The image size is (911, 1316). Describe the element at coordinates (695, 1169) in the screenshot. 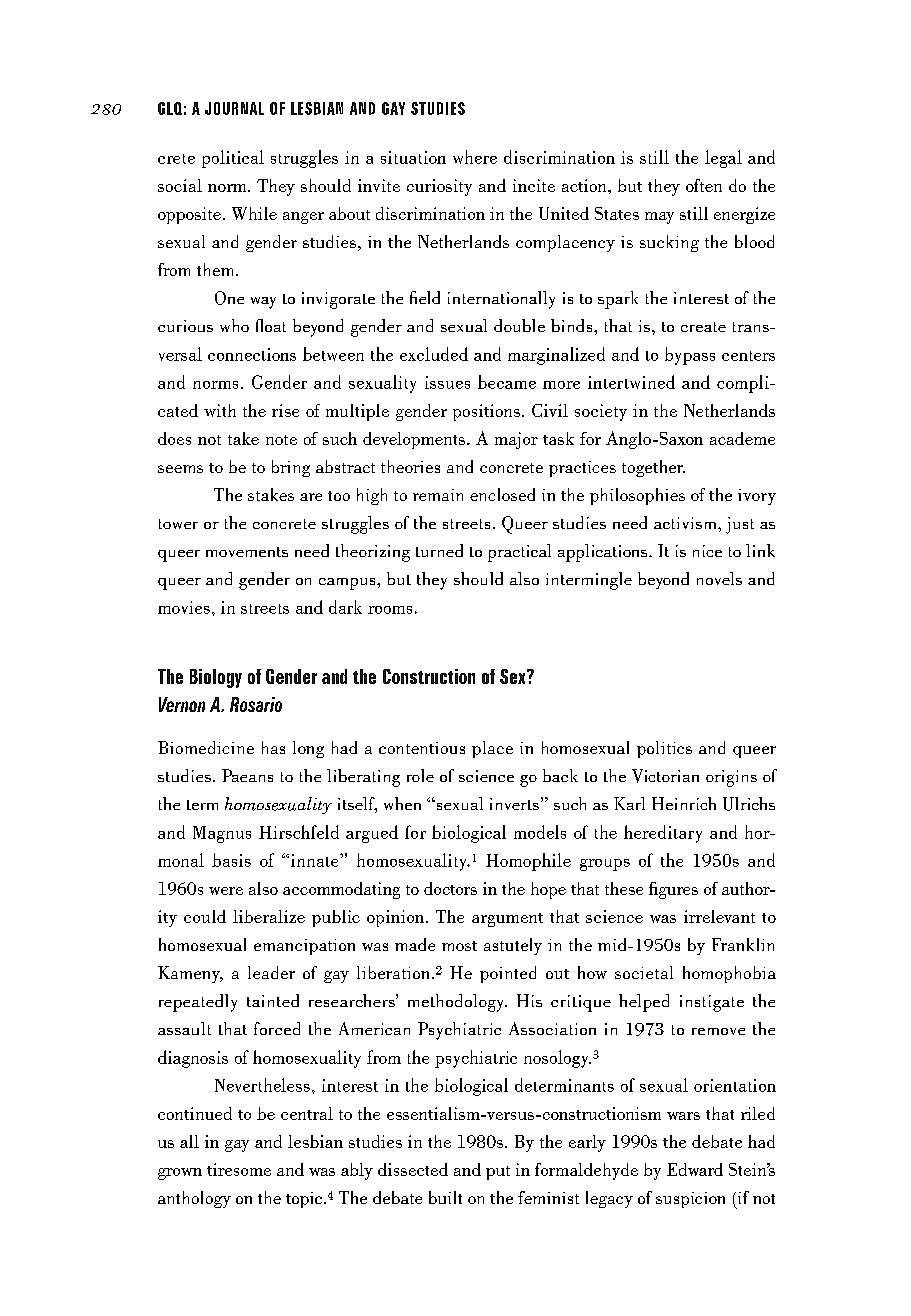

I see `Edward` at that location.
